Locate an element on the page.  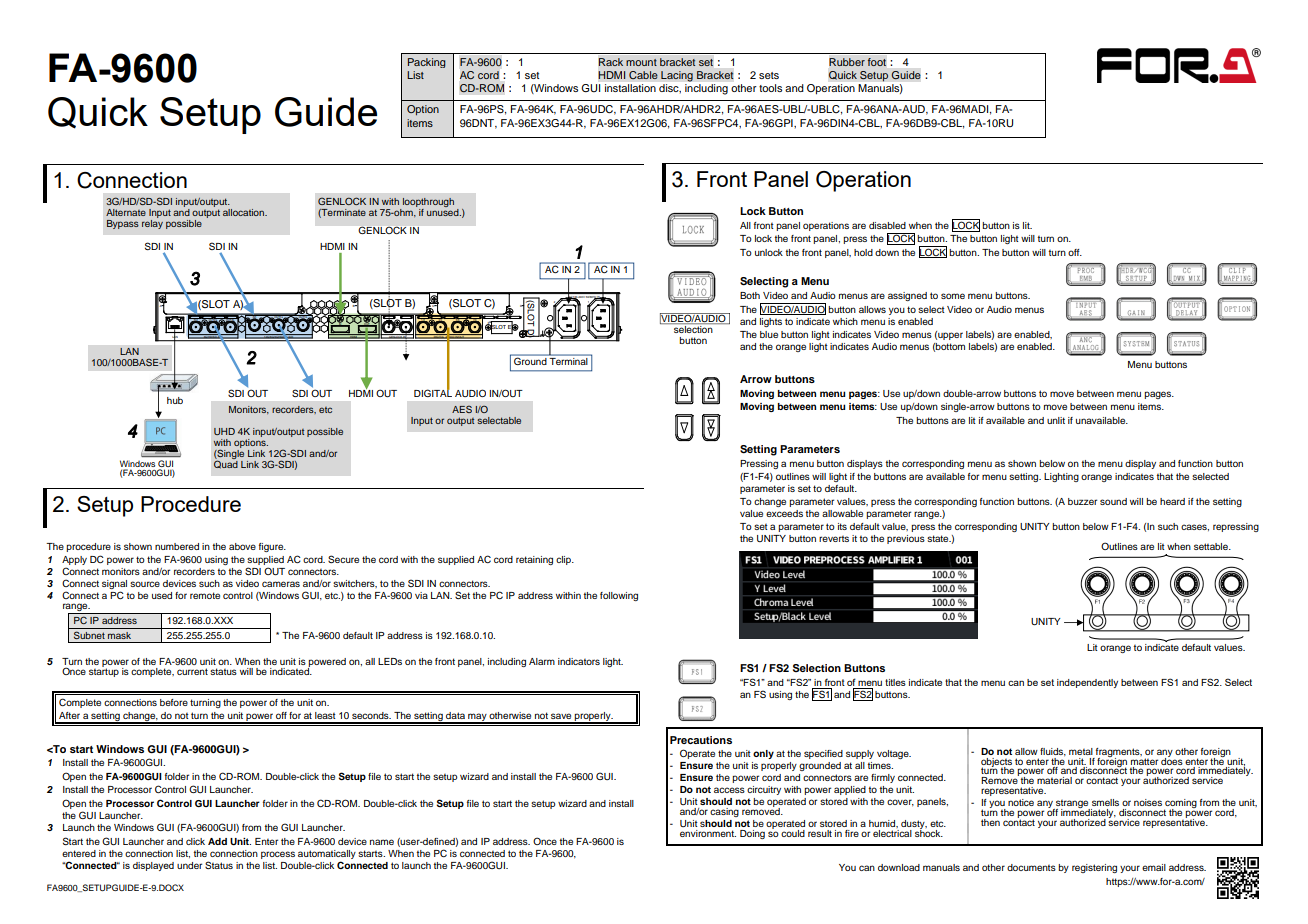
following is located at coordinates (619, 596).
